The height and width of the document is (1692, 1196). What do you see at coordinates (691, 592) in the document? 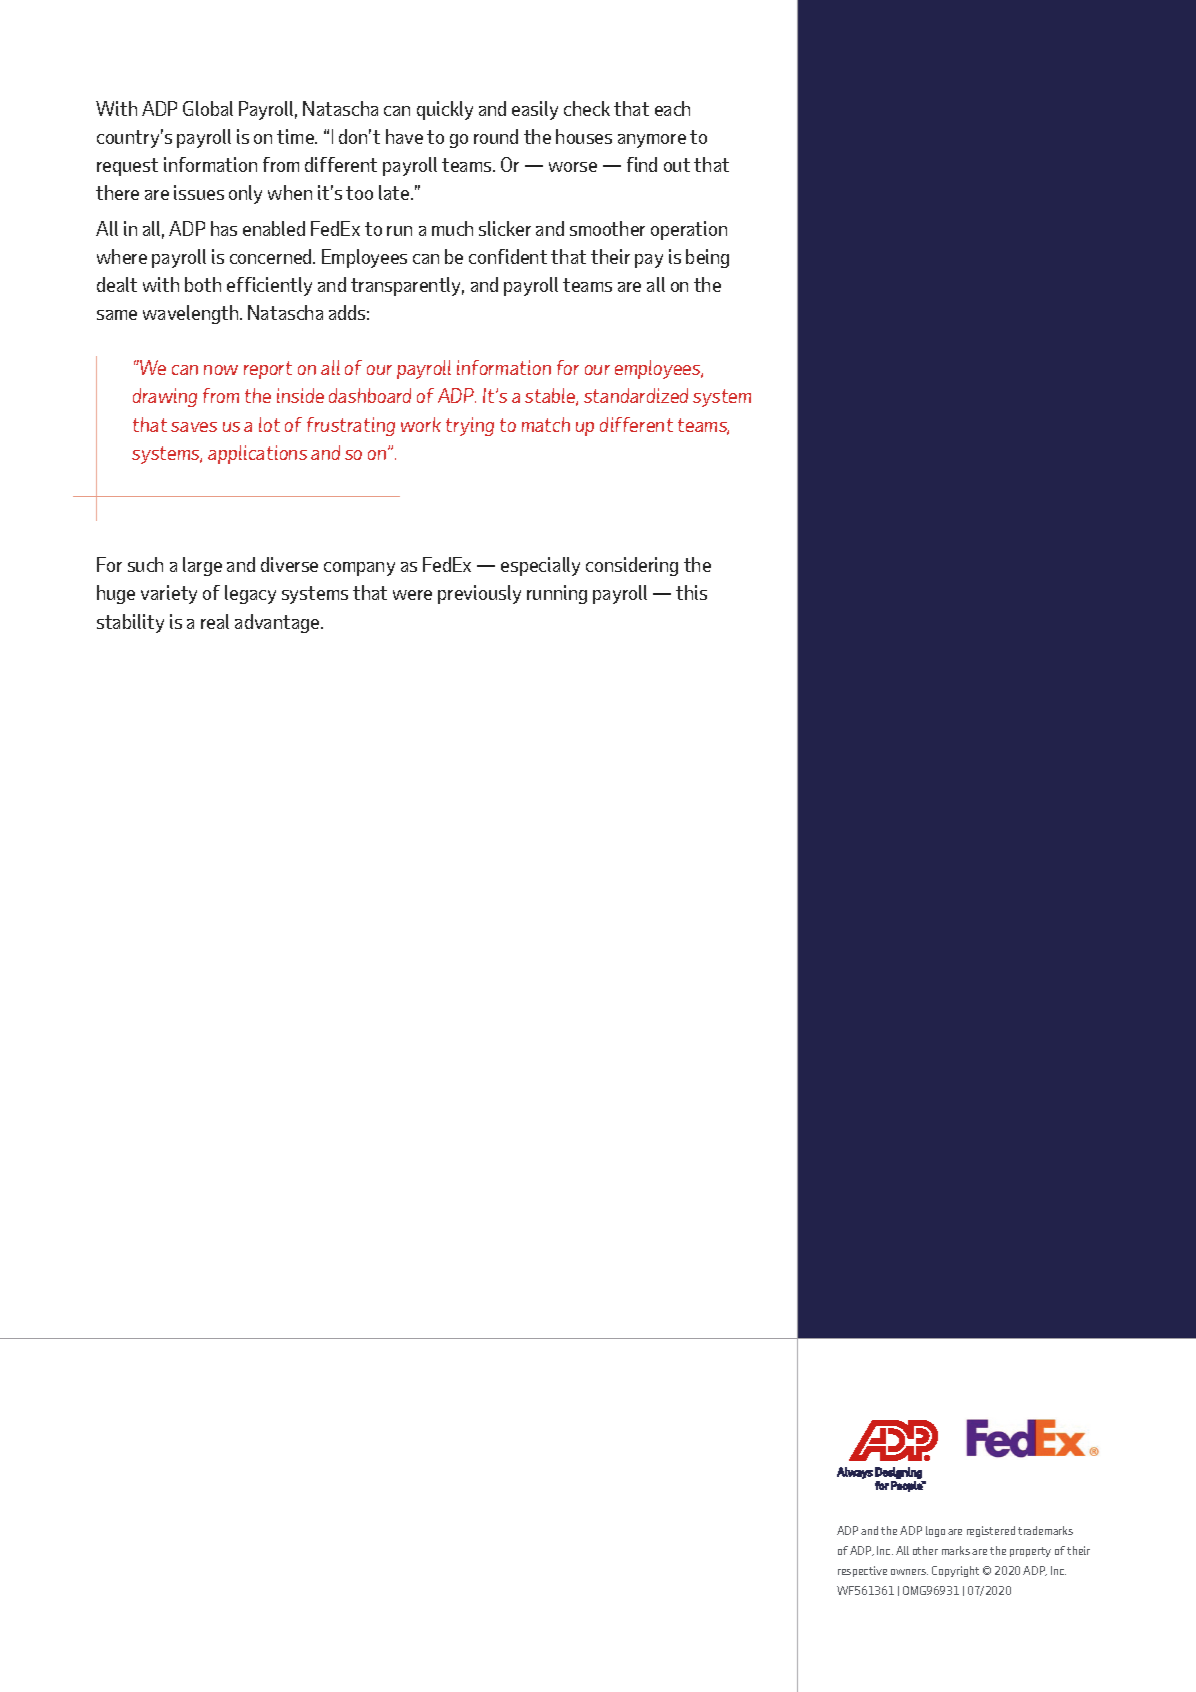
I see `this` at bounding box center [691, 592].
